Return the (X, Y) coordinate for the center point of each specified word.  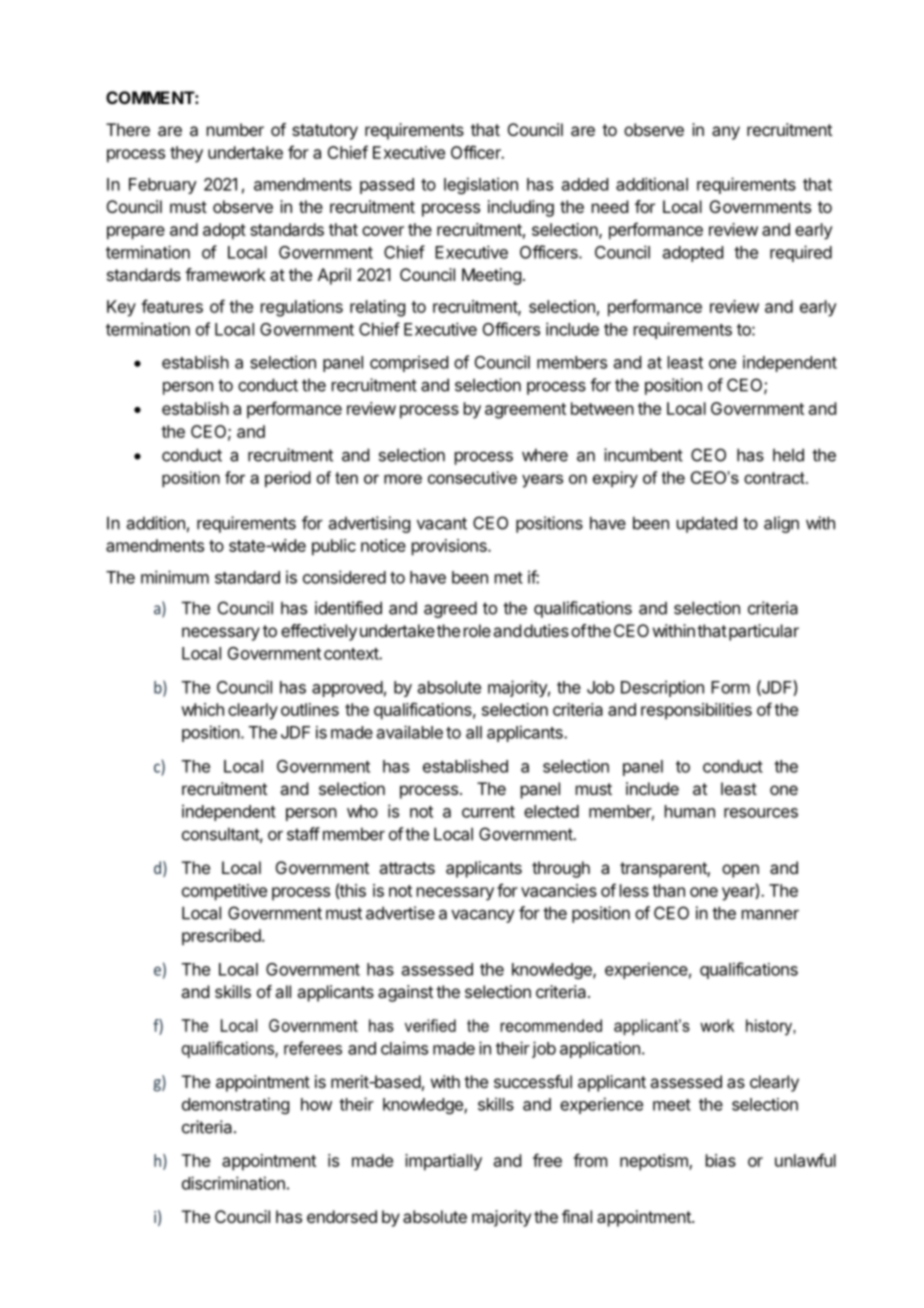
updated (707, 524)
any (726, 133)
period (288, 479)
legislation (481, 185)
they (186, 154)
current (488, 812)
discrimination (233, 1183)
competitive (224, 892)
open (740, 871)
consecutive (472, 477)
